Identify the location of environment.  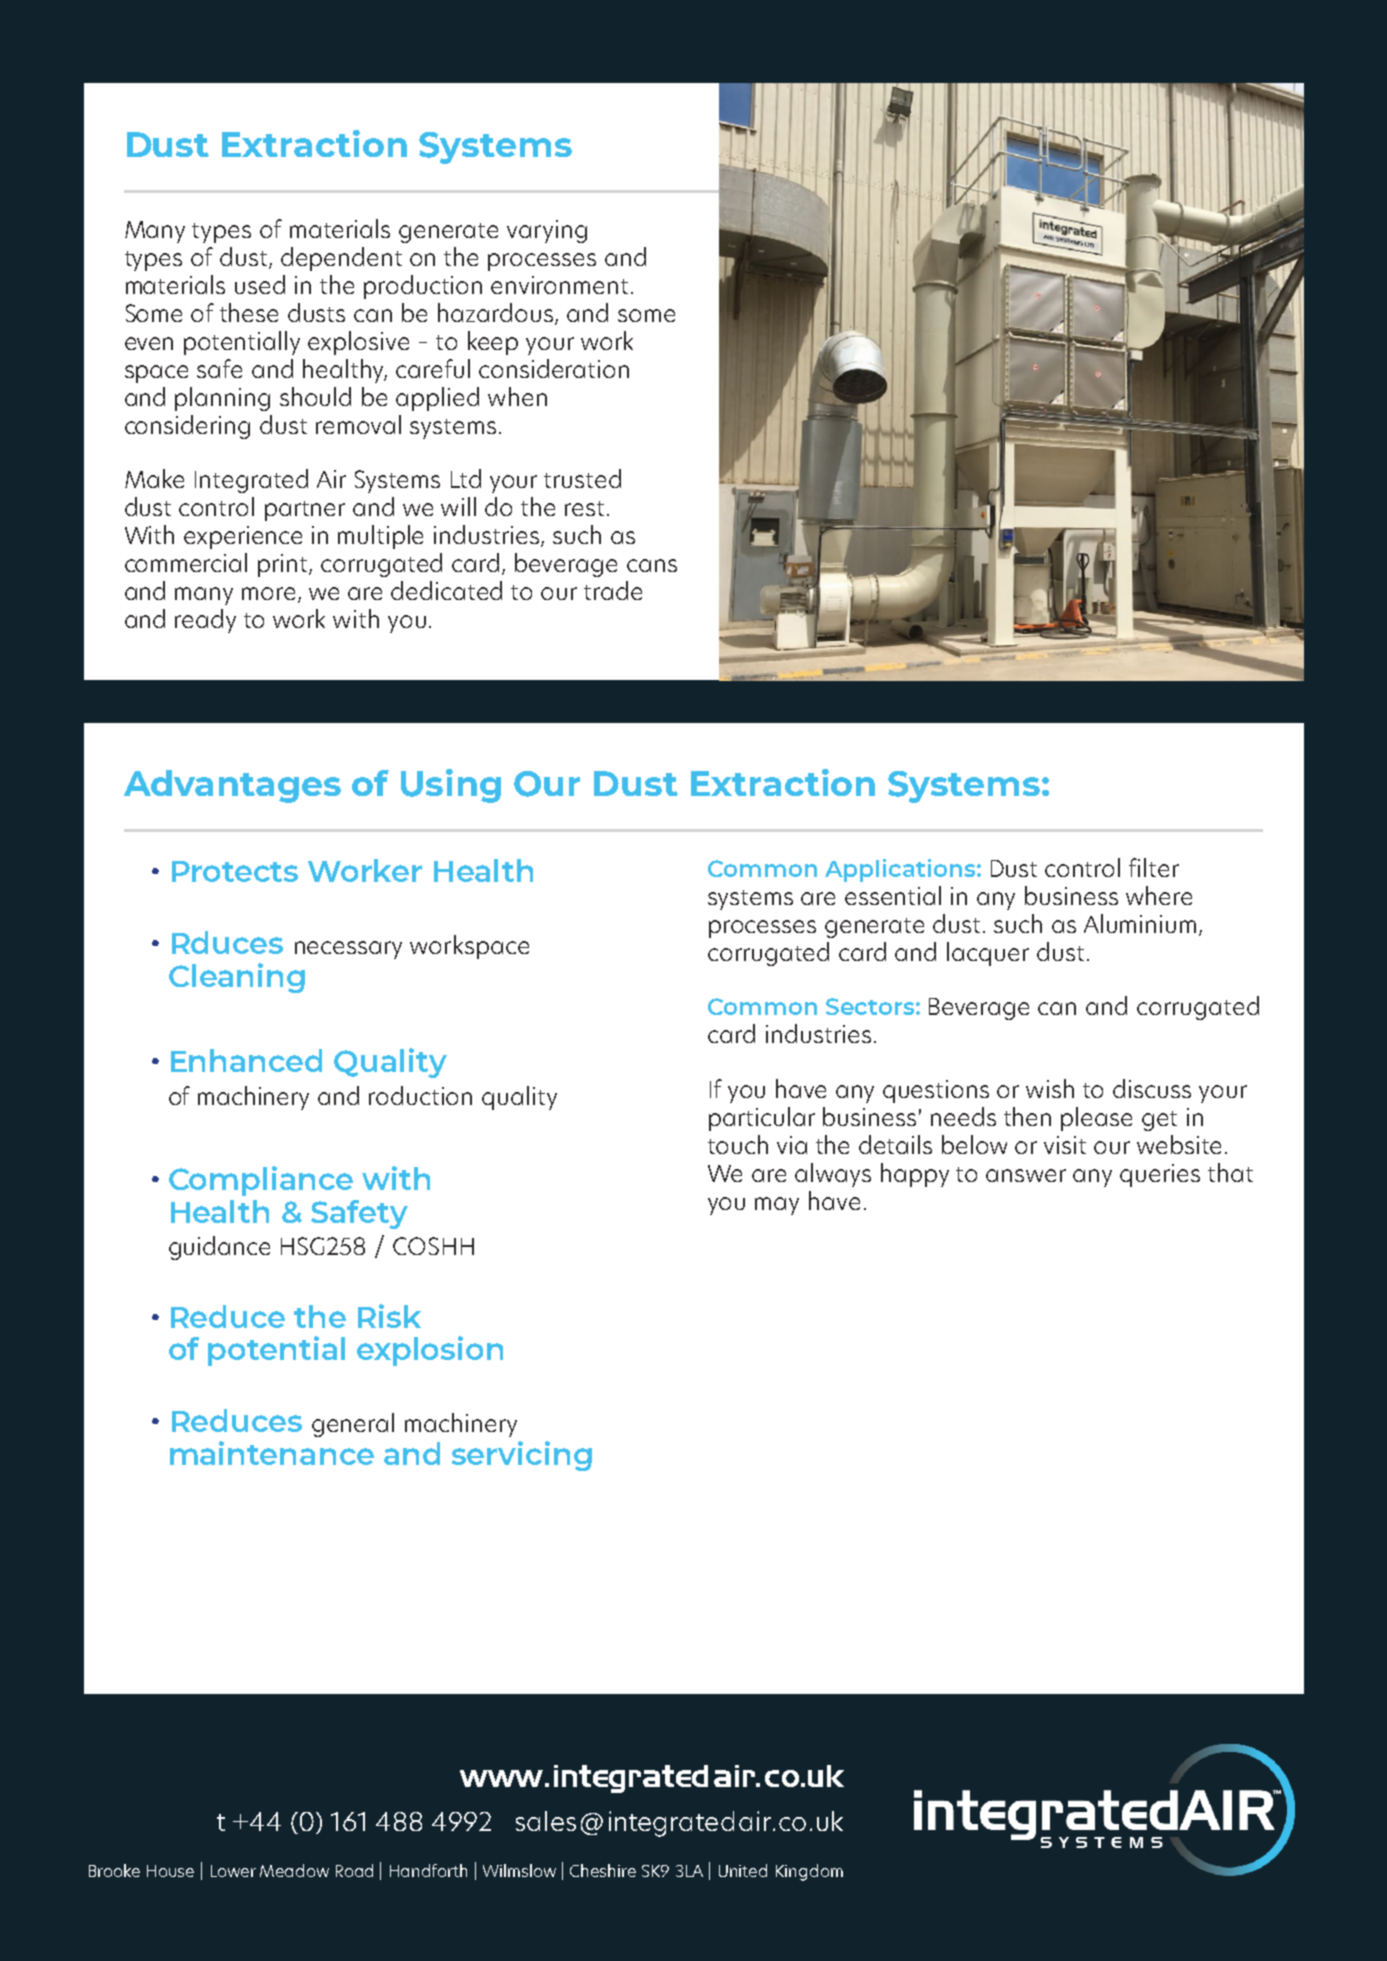
(559, 285).
